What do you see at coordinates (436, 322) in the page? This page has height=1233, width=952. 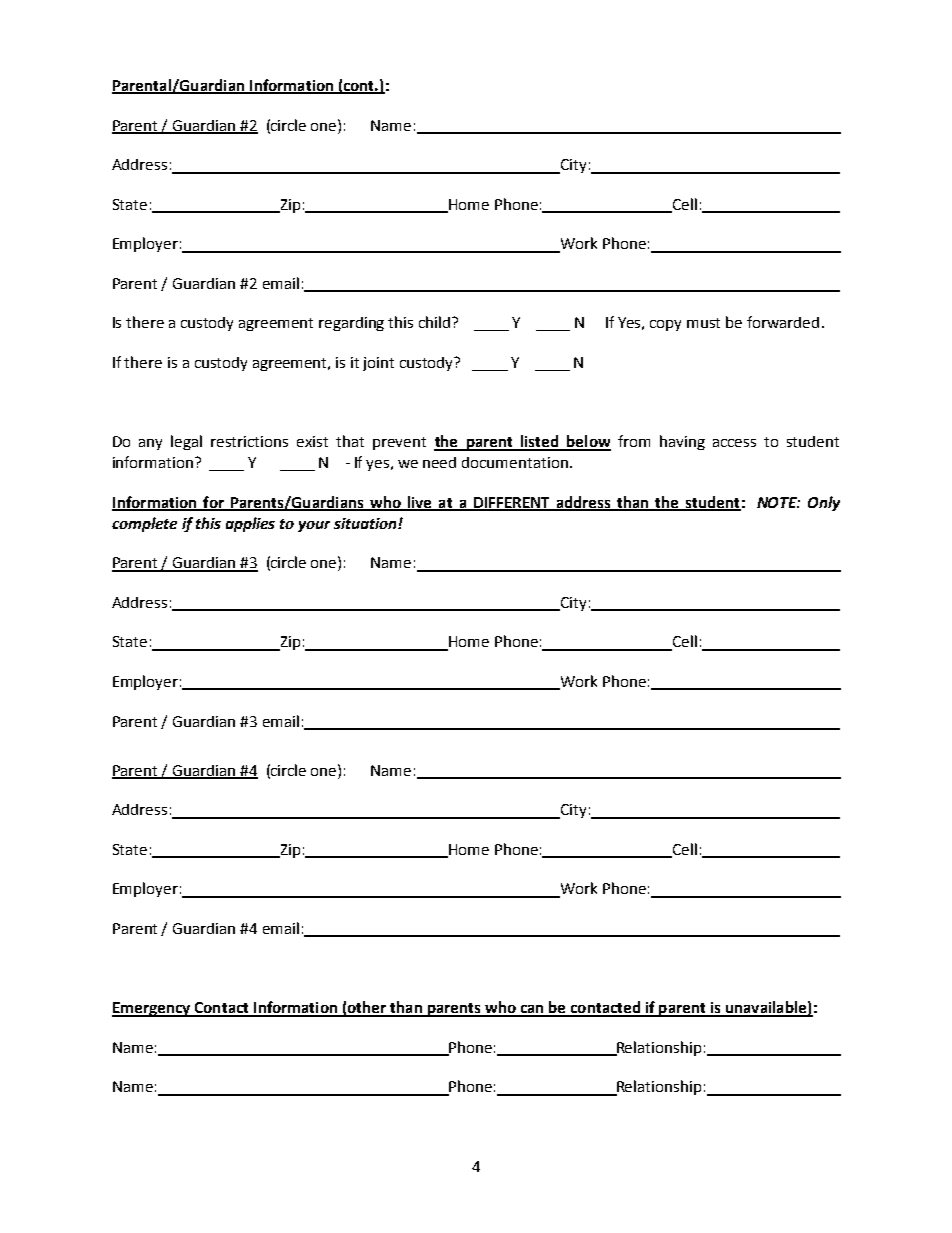 I see `child` at bounding box center [436, 322].
